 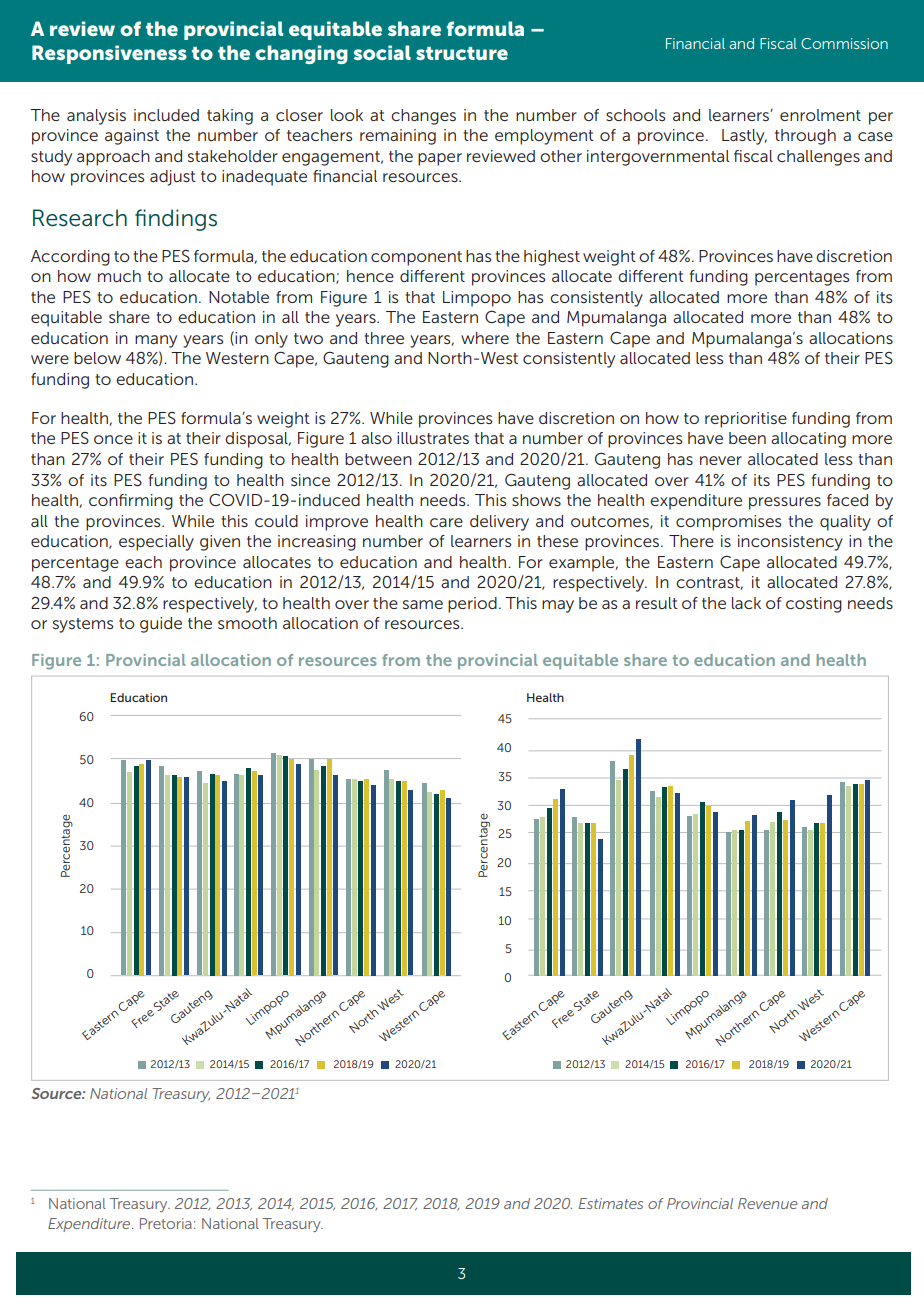 I want to click on enrolment, so click(x=820, y=115).
